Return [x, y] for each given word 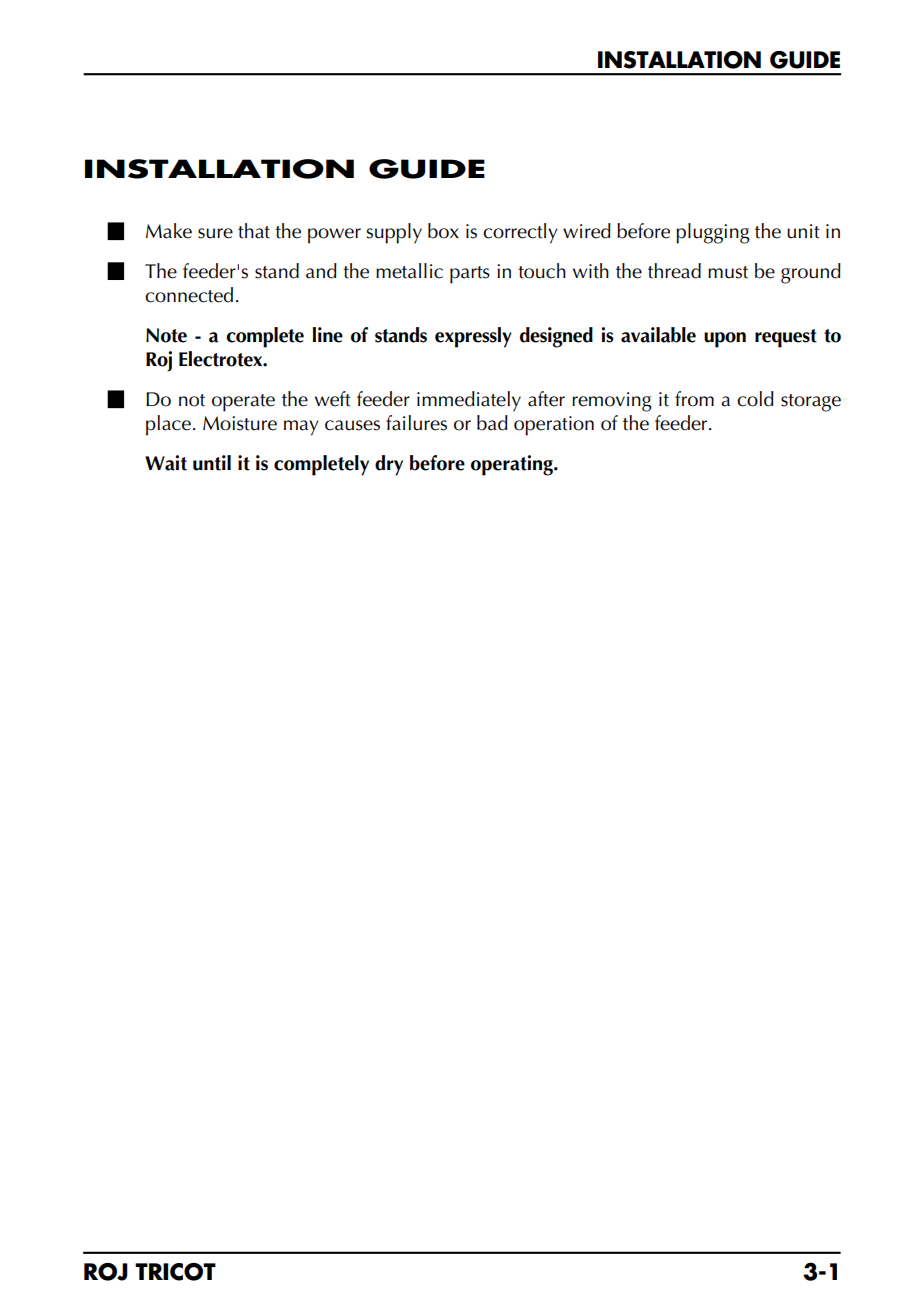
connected [189, 295]
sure [215, 233]
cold [755, 399]
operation [554, 426]
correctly [520, 233]
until [212, 463]
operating [513, 465]
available [658, 335]
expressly [473, 337]
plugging [713, 233]
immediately [469, 401]
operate [243, 403]
